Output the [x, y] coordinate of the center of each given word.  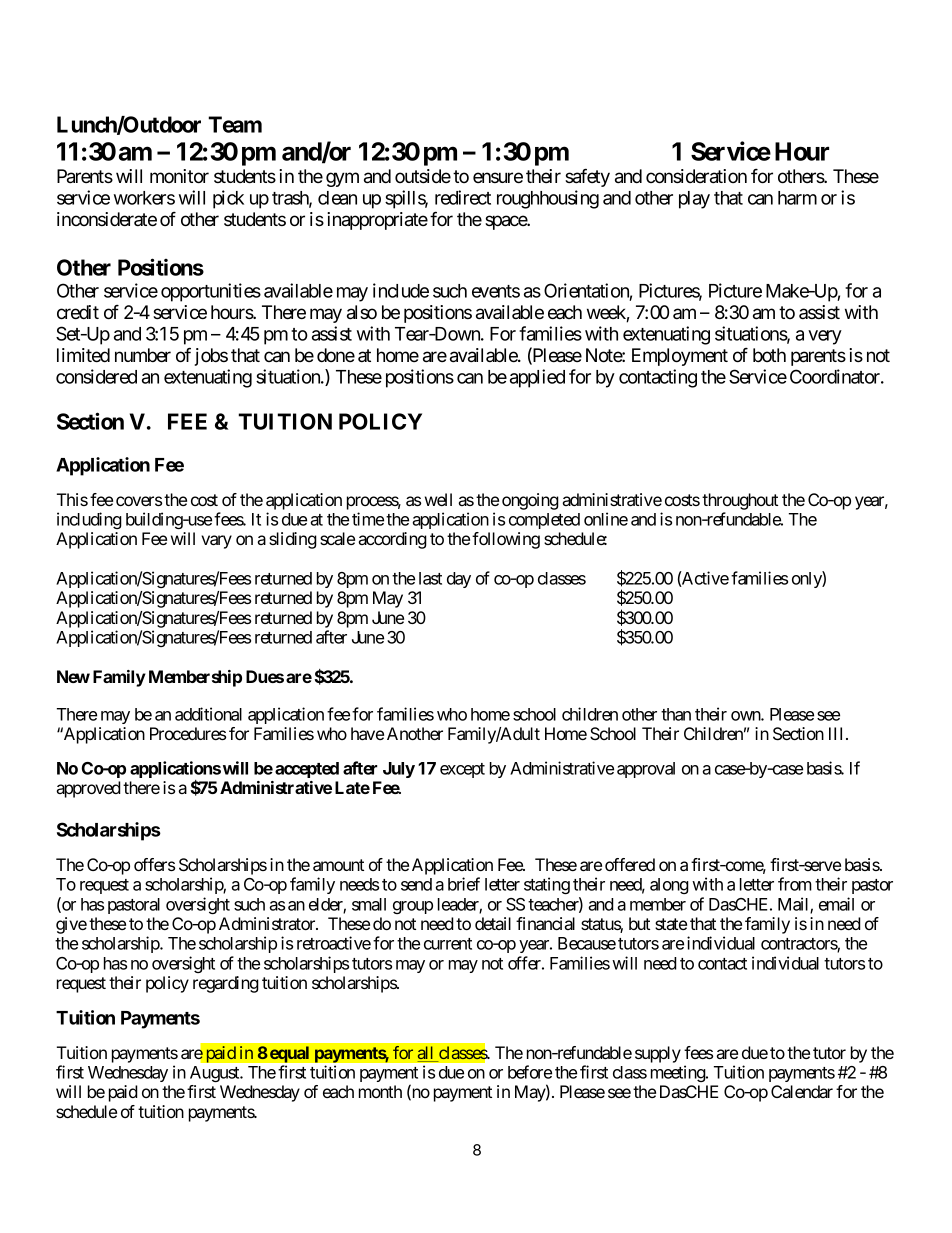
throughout [740, 501]
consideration [696, 176]
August [216, 1074]
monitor [179, 176]
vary [216, 542]
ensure [498, 177]
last [430, 578]
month [380, 1091]
